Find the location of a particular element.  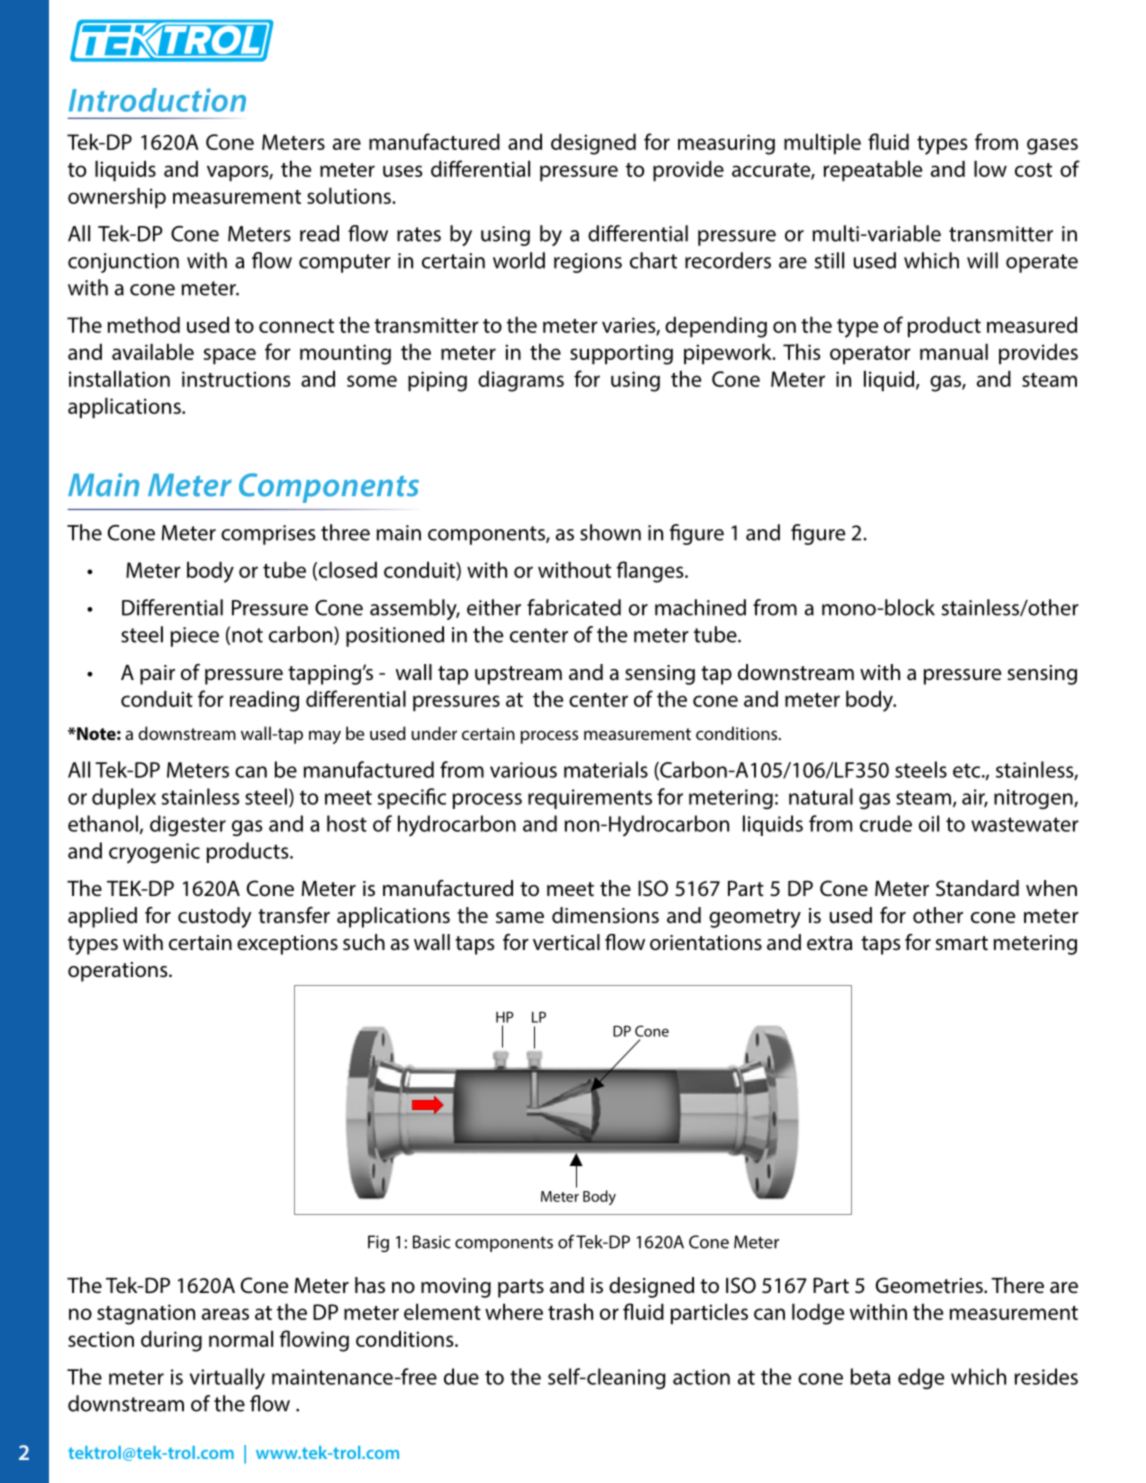

trash is located at coordinates (570, 1311).
